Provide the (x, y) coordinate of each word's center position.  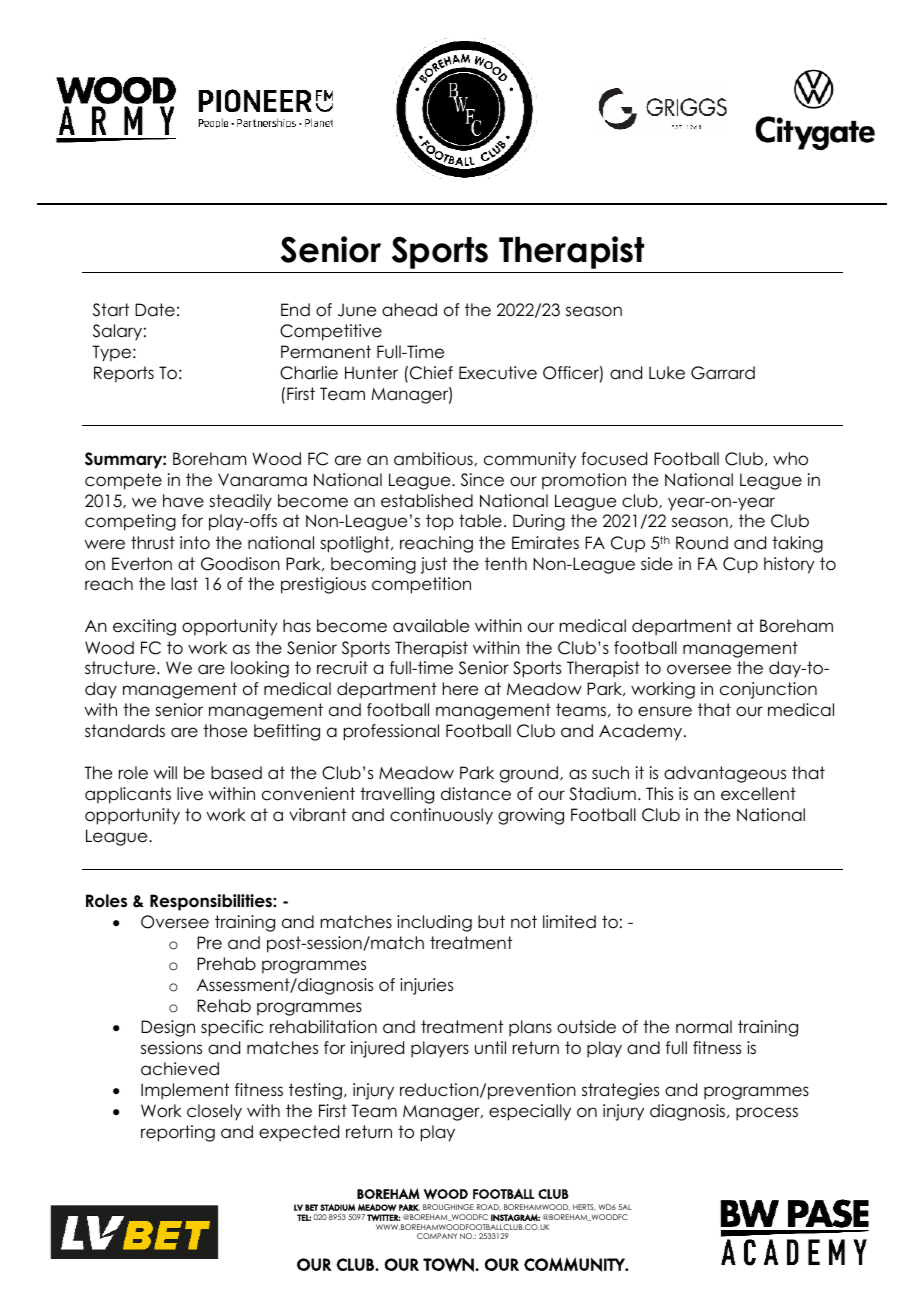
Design (168, 1028)
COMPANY (437, 1236)
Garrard (723, 373)
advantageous (725, 774)
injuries (426, 986)
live (190, 794)
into (195, 543)
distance (476, 794)
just (433, 565)
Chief (431, 373)
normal (704, 1027)
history (789, 565)
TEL (304, 1217)
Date (155, 310)
